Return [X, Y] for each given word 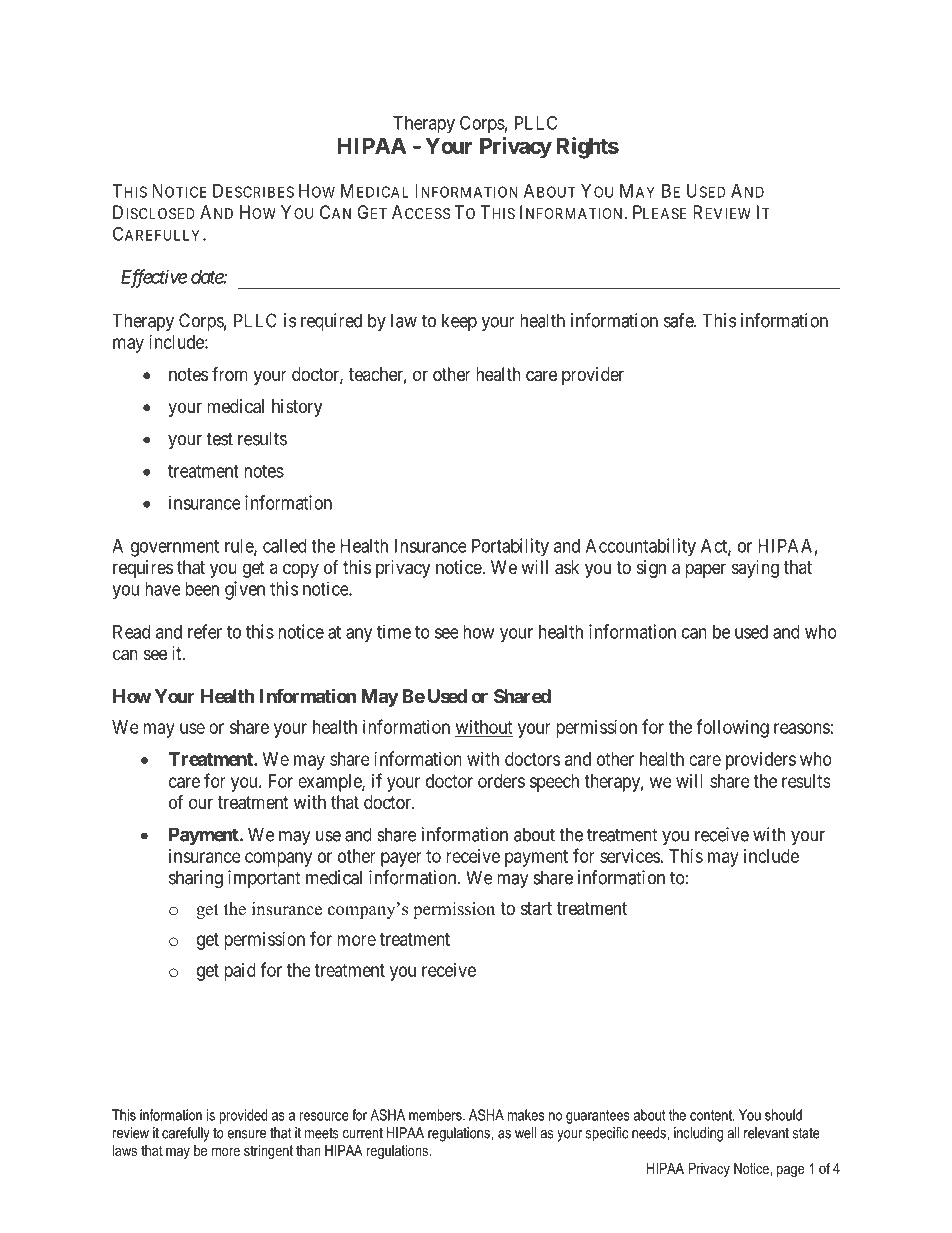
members [436, 1115]
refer [205, 631]
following [732, 728]
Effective [154, 278]
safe [679, 320]
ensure [246, 1134]
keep [459, 322]
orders [501, 781]
